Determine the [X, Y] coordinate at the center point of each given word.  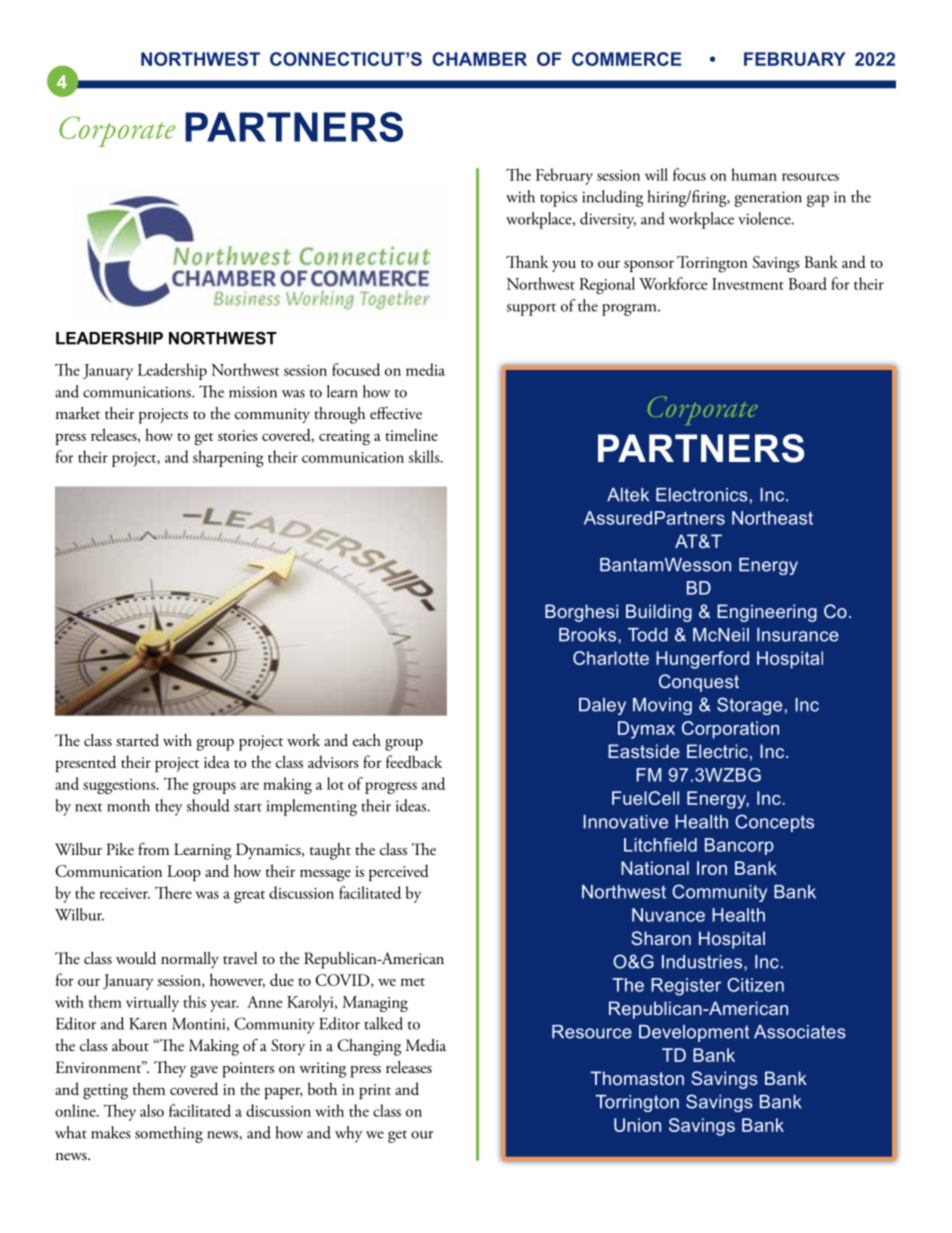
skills [425, 456]
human [754, 174]
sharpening [228, 458]
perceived [399, 872]
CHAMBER [479, 59]
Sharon [661, 938]
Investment [748, 284]
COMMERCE [627, 59]
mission [253, 392]
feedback [414, 761]
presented [86, 763]
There [173, 892]
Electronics [702, 495]
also [152, 1110]
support [531, 309]
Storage [749, 706]
